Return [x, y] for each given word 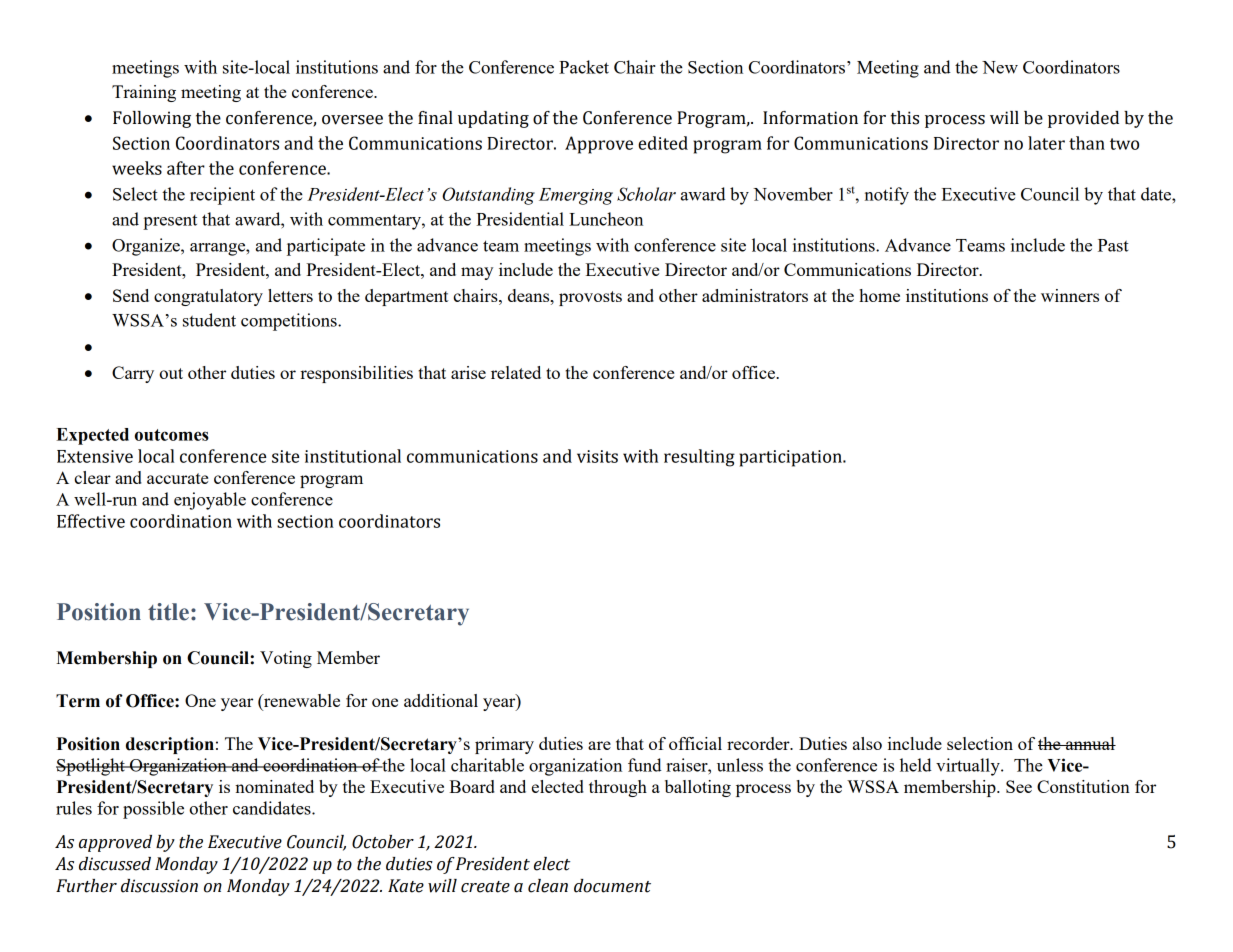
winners [1070, 295]
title [168, 612]
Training [144, 93]
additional [441, 700]
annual [1090, 743]
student [209, 320]
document [612, 886]
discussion [159, 886]
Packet [584, 67]
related [516, 372]
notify [887, 196]
